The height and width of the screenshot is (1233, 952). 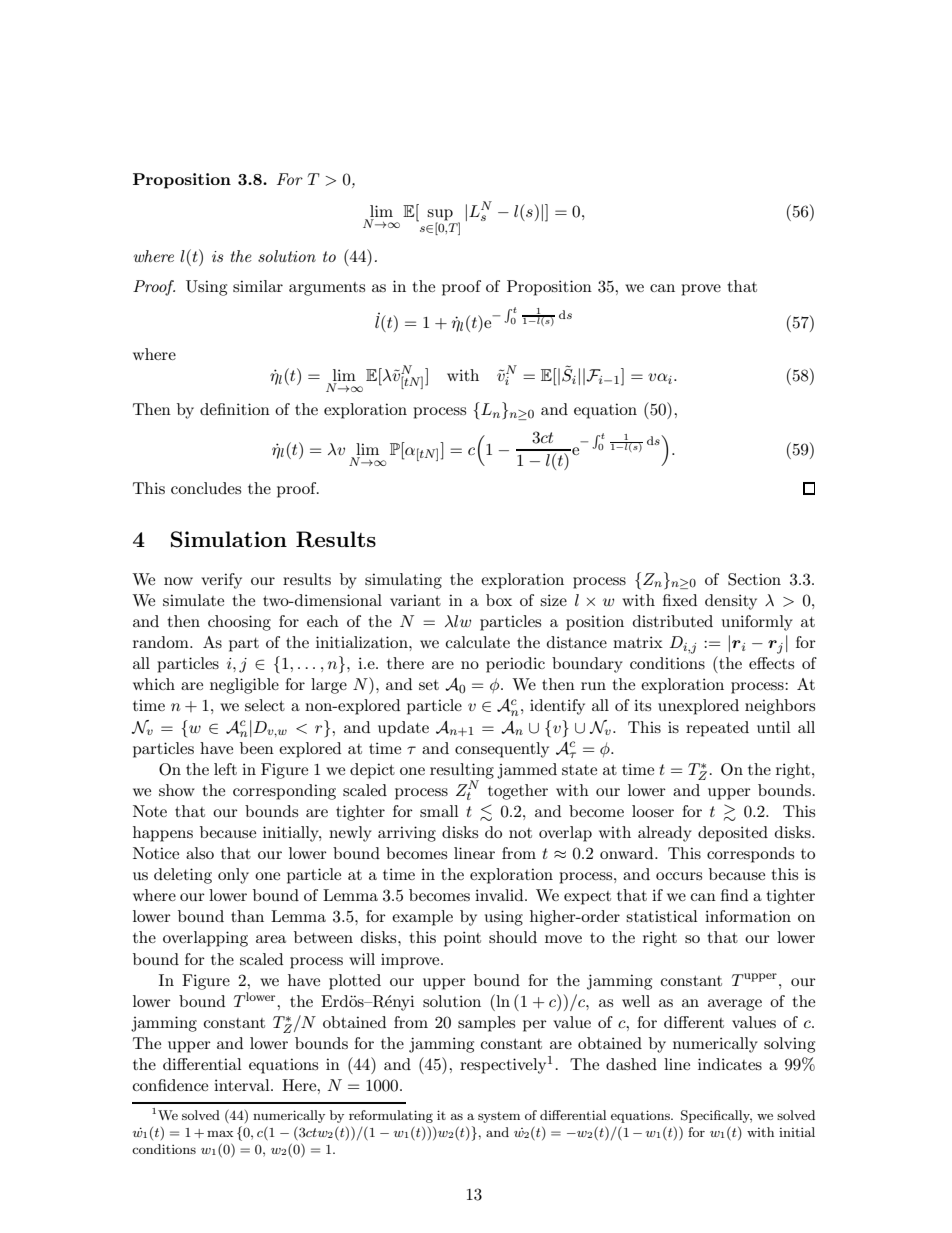 I want to click on negligible, so click(x=244, y=686).
